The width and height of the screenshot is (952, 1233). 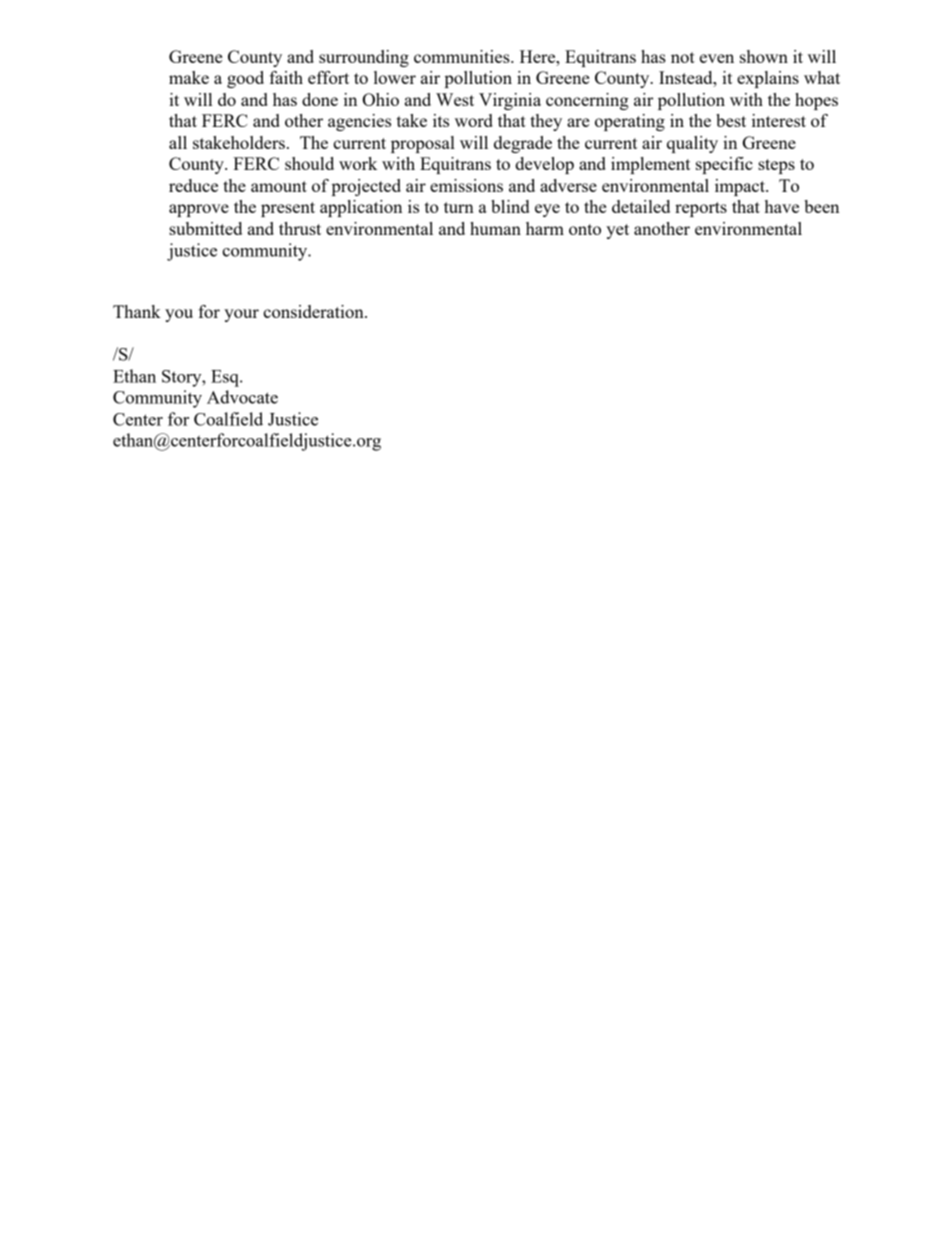 I want to click on emissions, so click(x=466, y=185).
